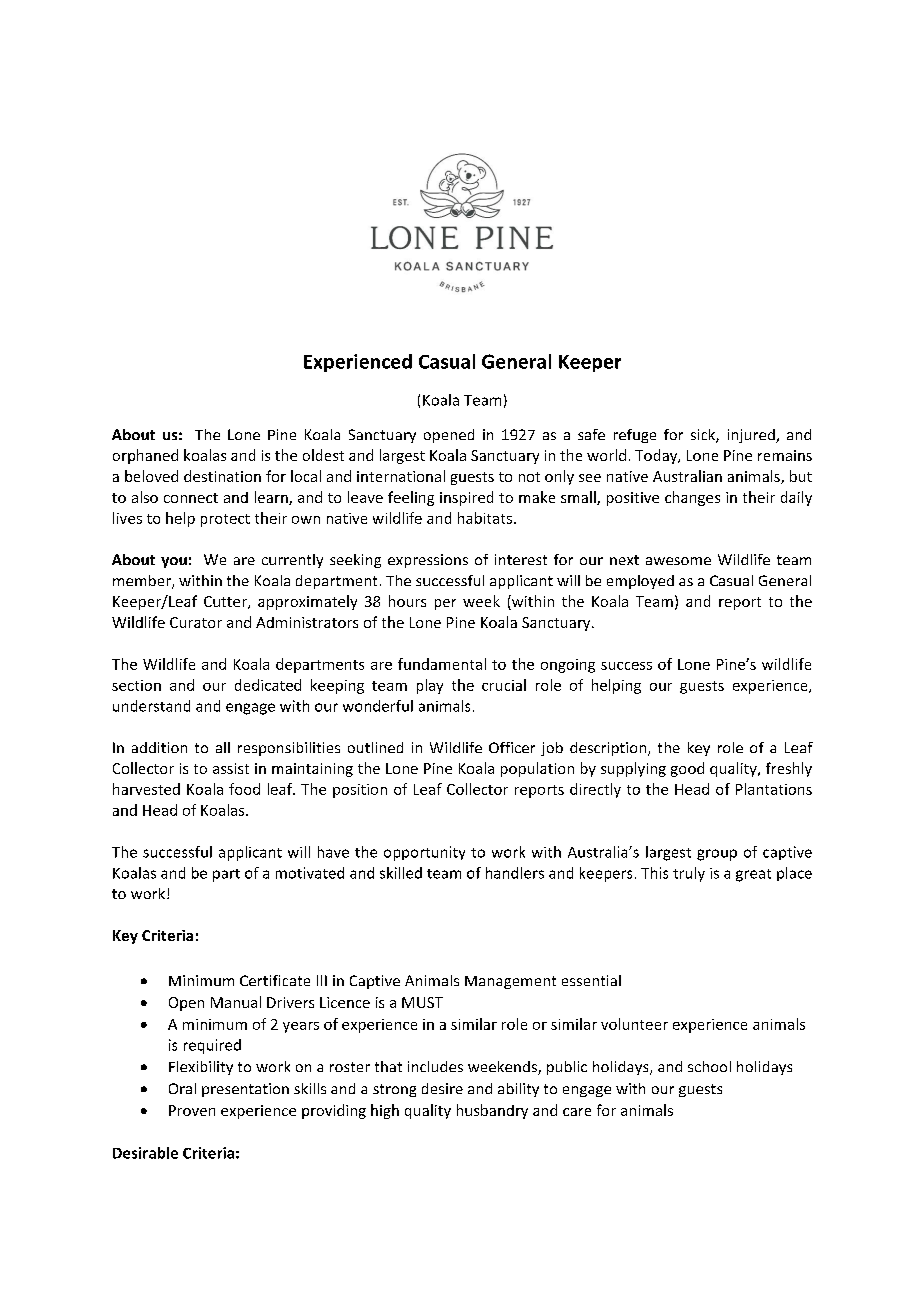  I want to click on Proven, so click(192, 1110).
